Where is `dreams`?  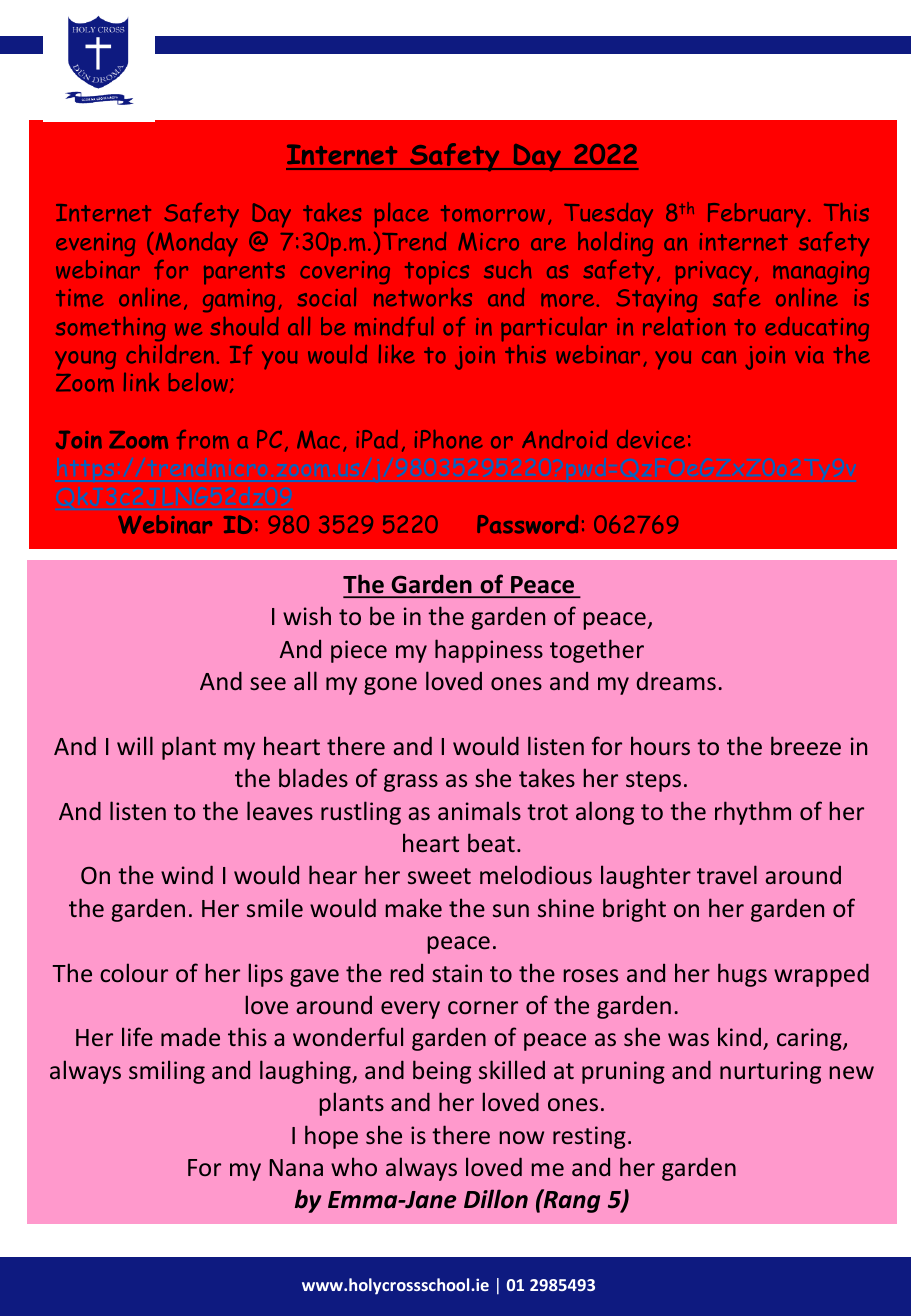
dreams is located at coordinates (676, 680).
